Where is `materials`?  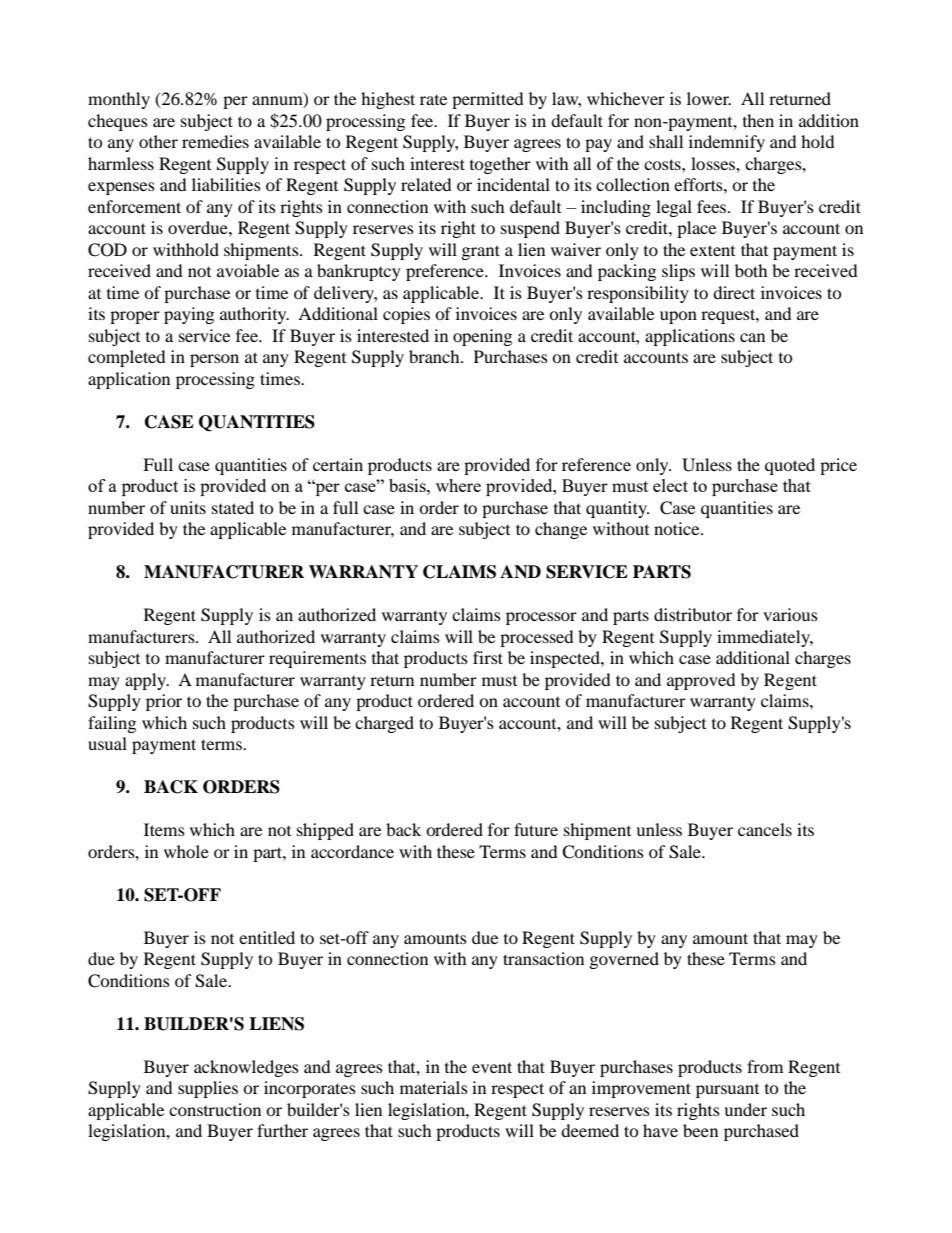 materials is located at coordinates (434, 1087).
